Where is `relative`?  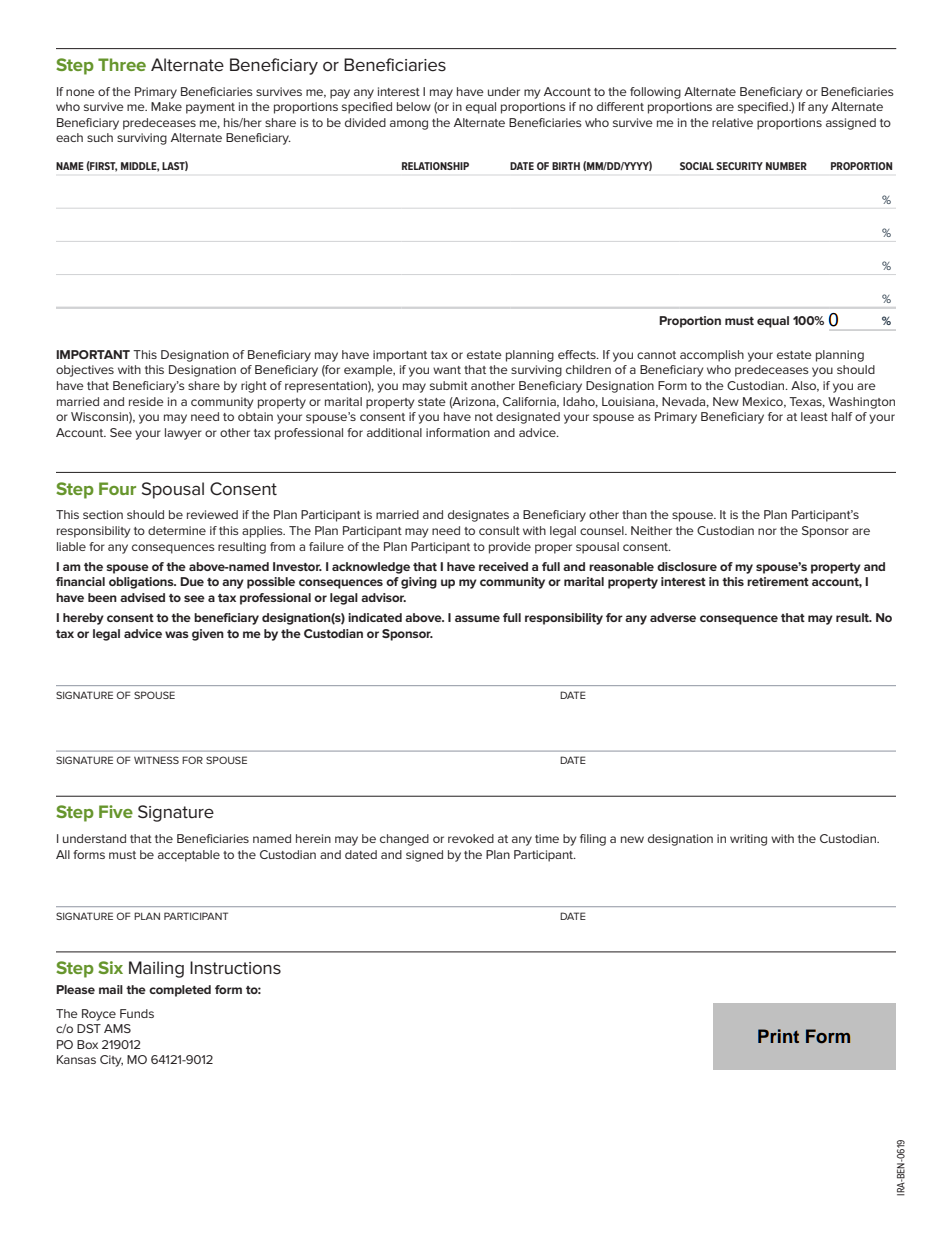 relative is located at coordinates (732, 122).
